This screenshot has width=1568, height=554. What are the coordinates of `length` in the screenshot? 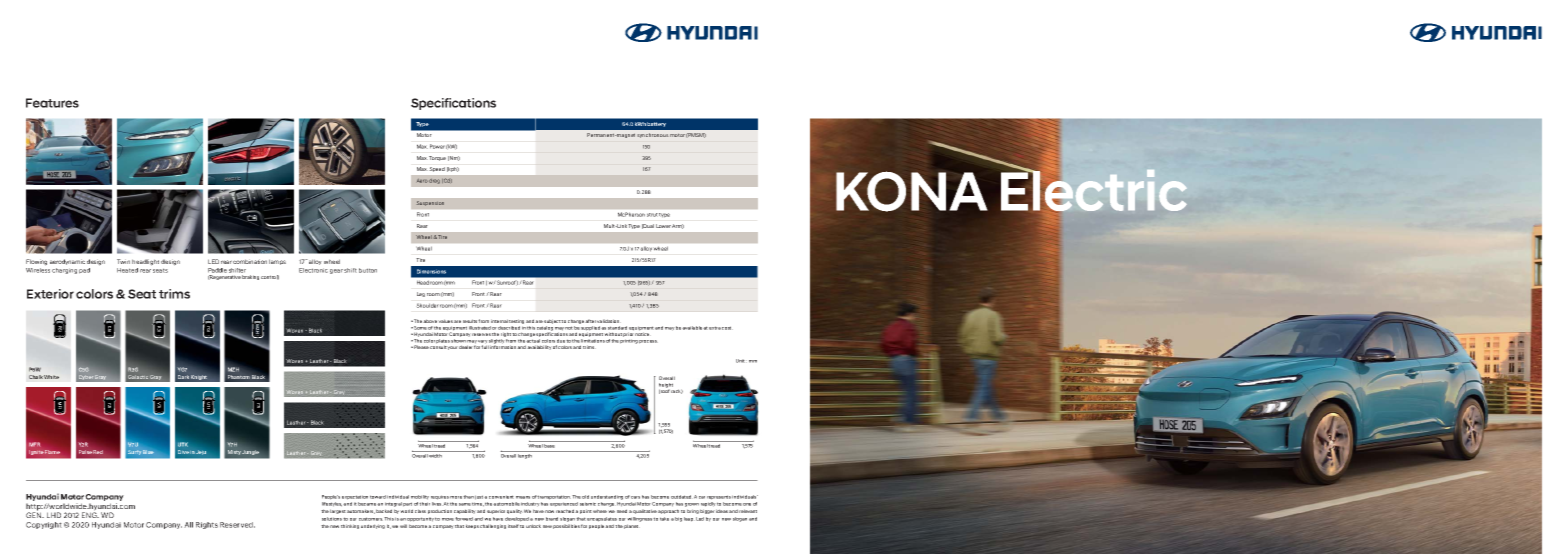 It's located at (525, 456).
